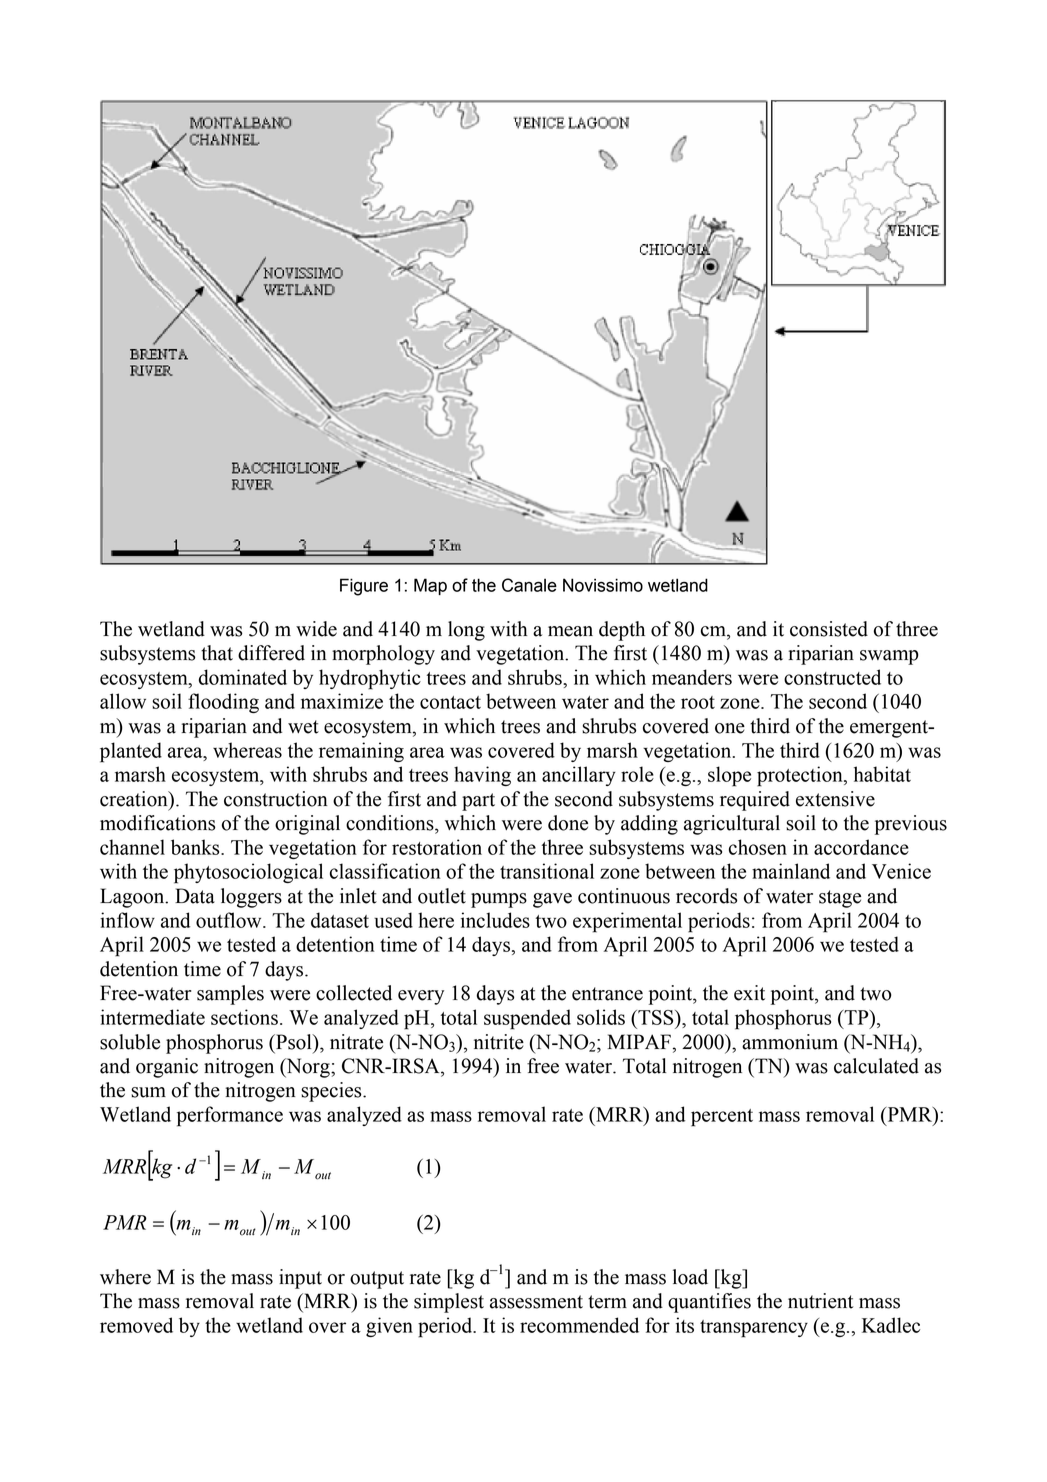  What do you see at coordinates (136, 1325) in the screenshot?
I see `removed` at bounding box center [136, 1325].
